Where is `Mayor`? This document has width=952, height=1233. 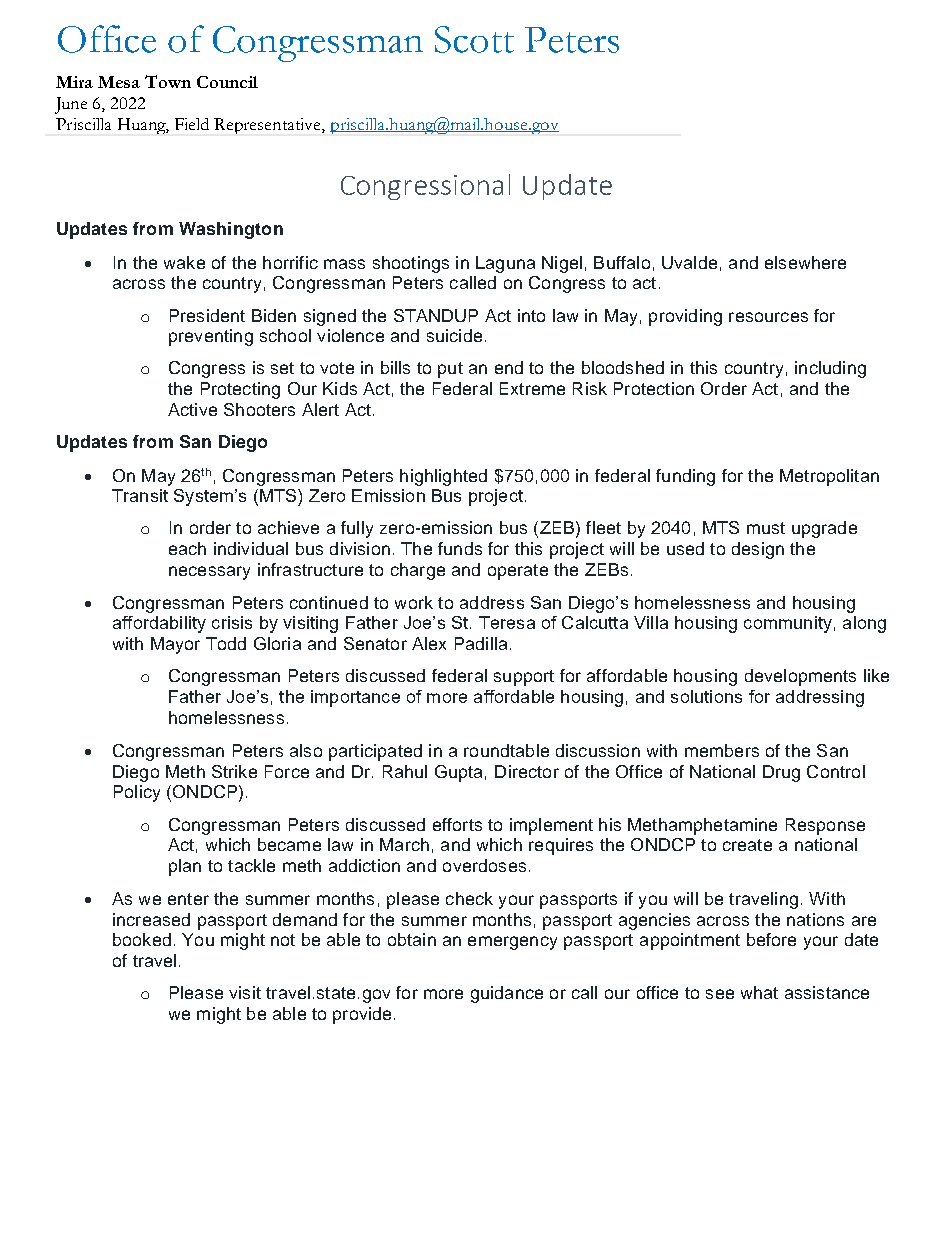
Mayor is located at coordinates (175, 645).
